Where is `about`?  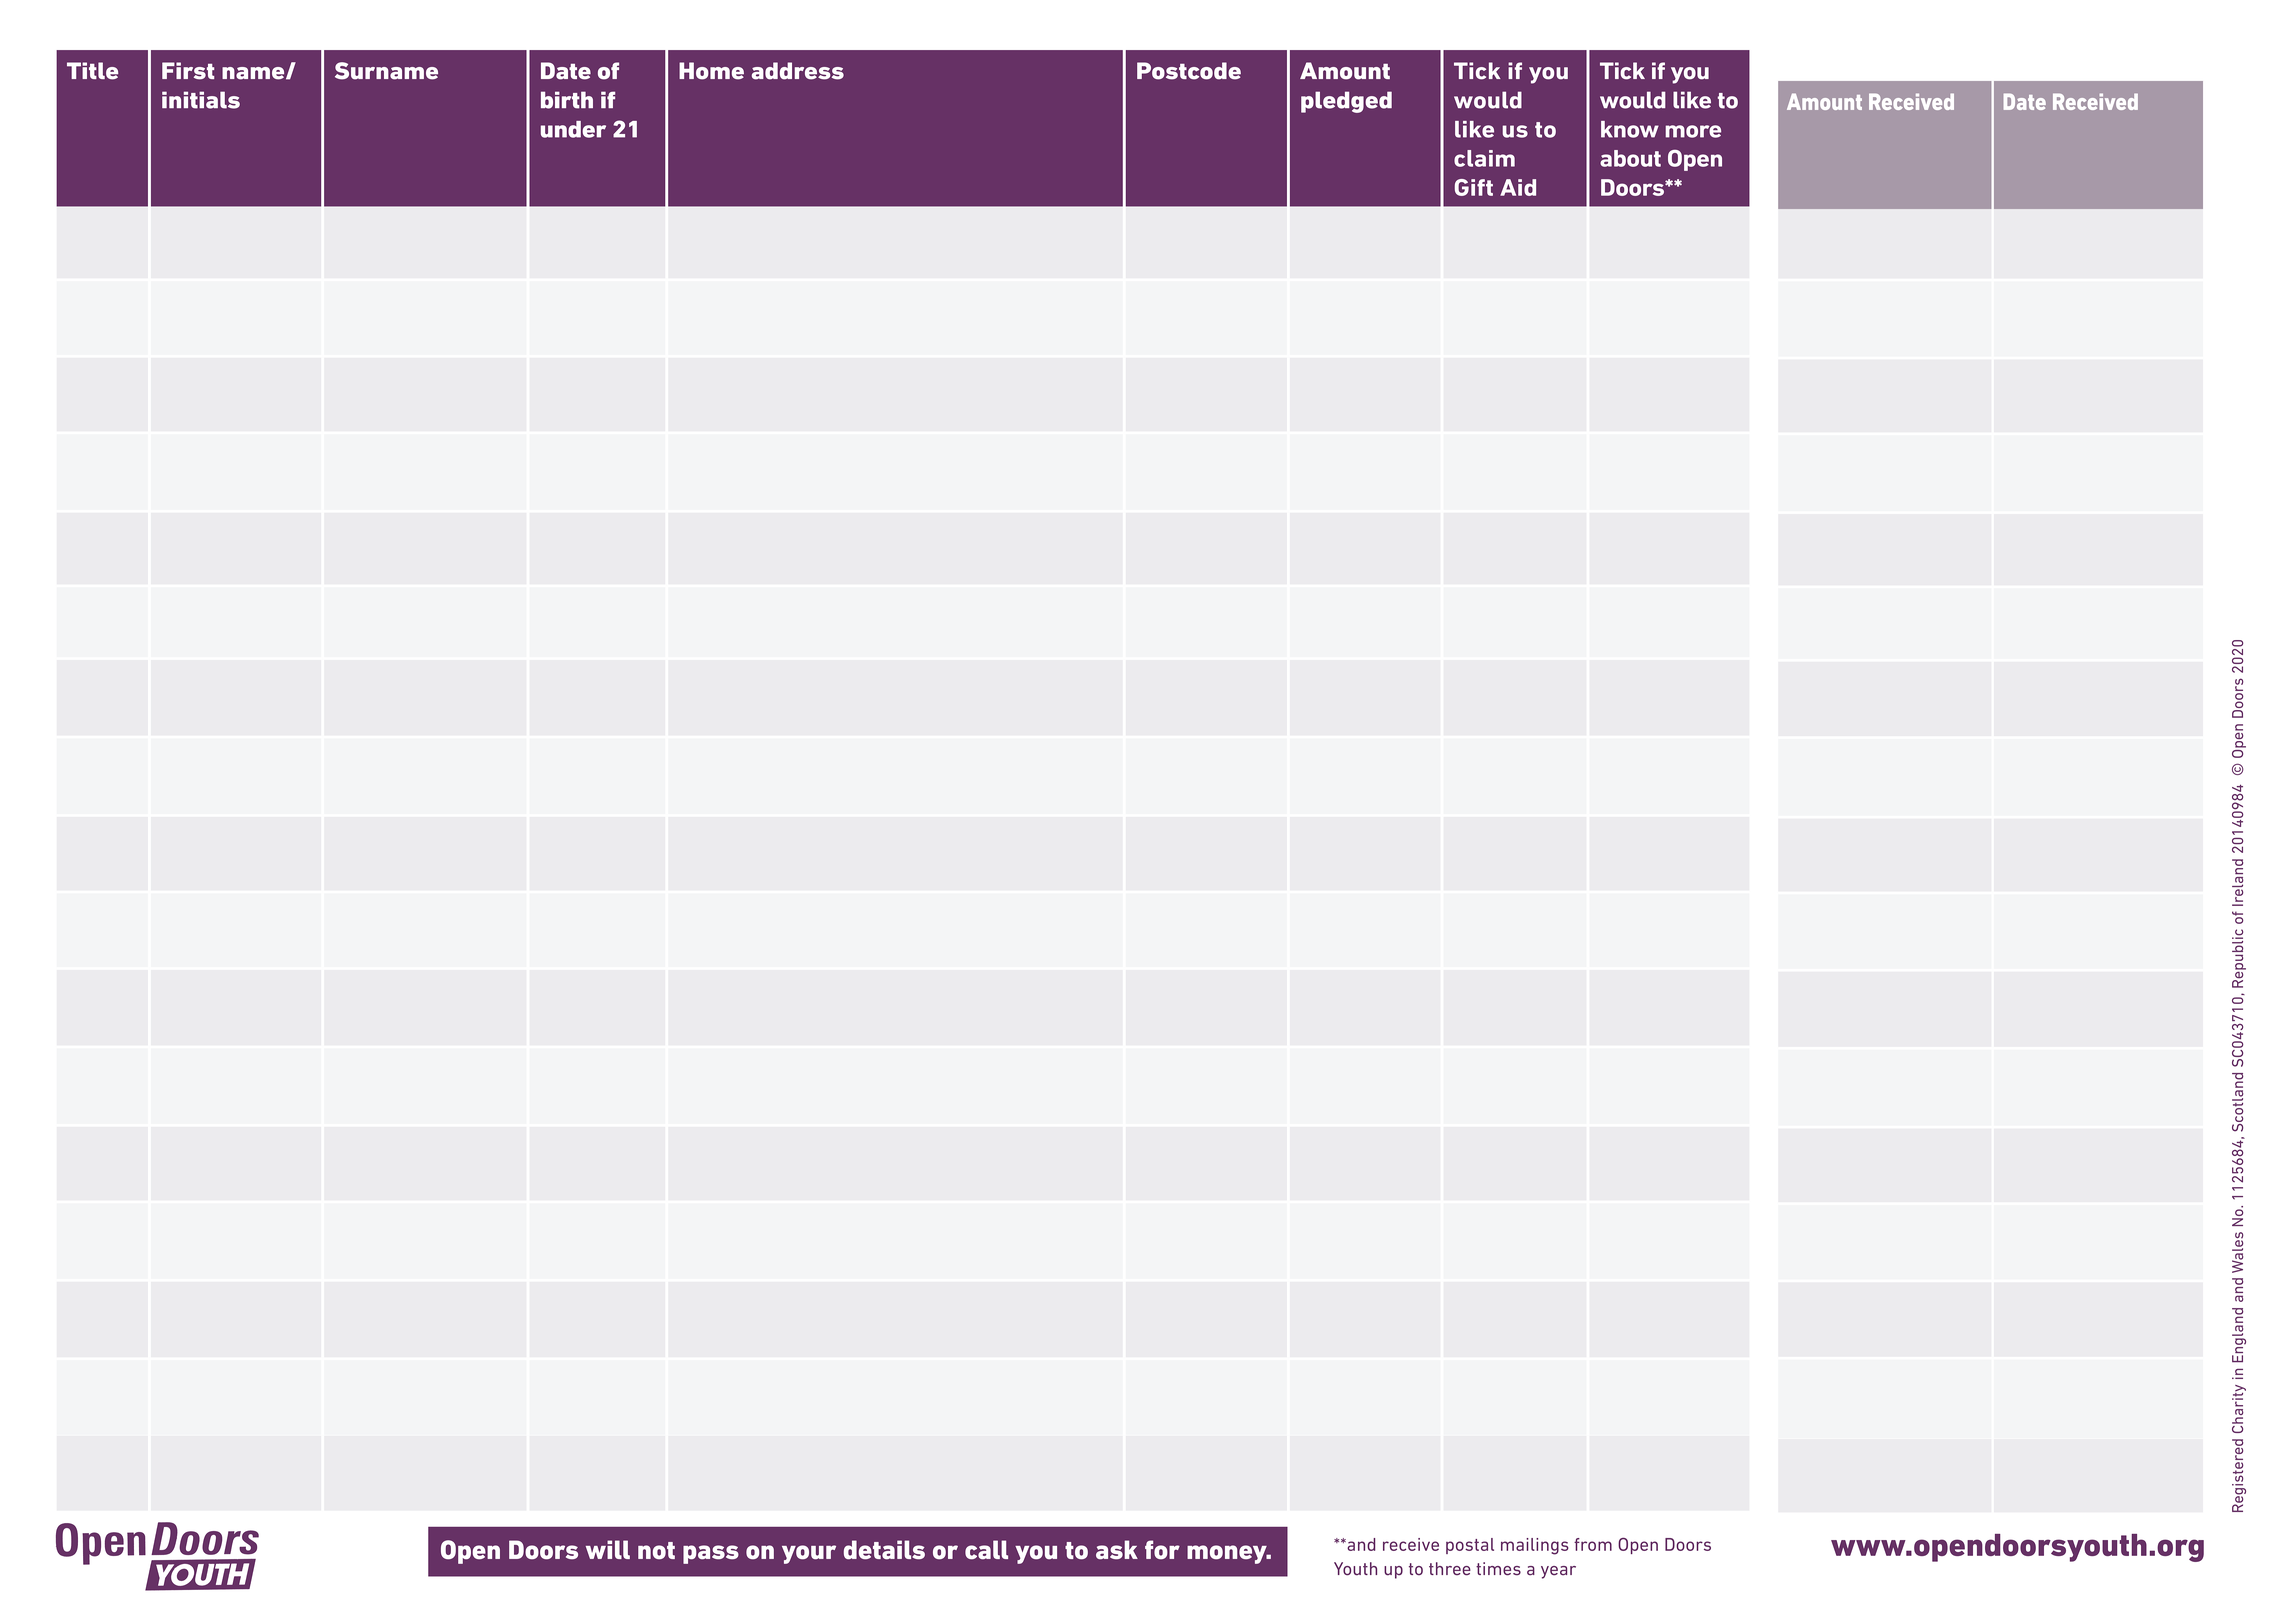 about is located at coordinates (1630, 158).
